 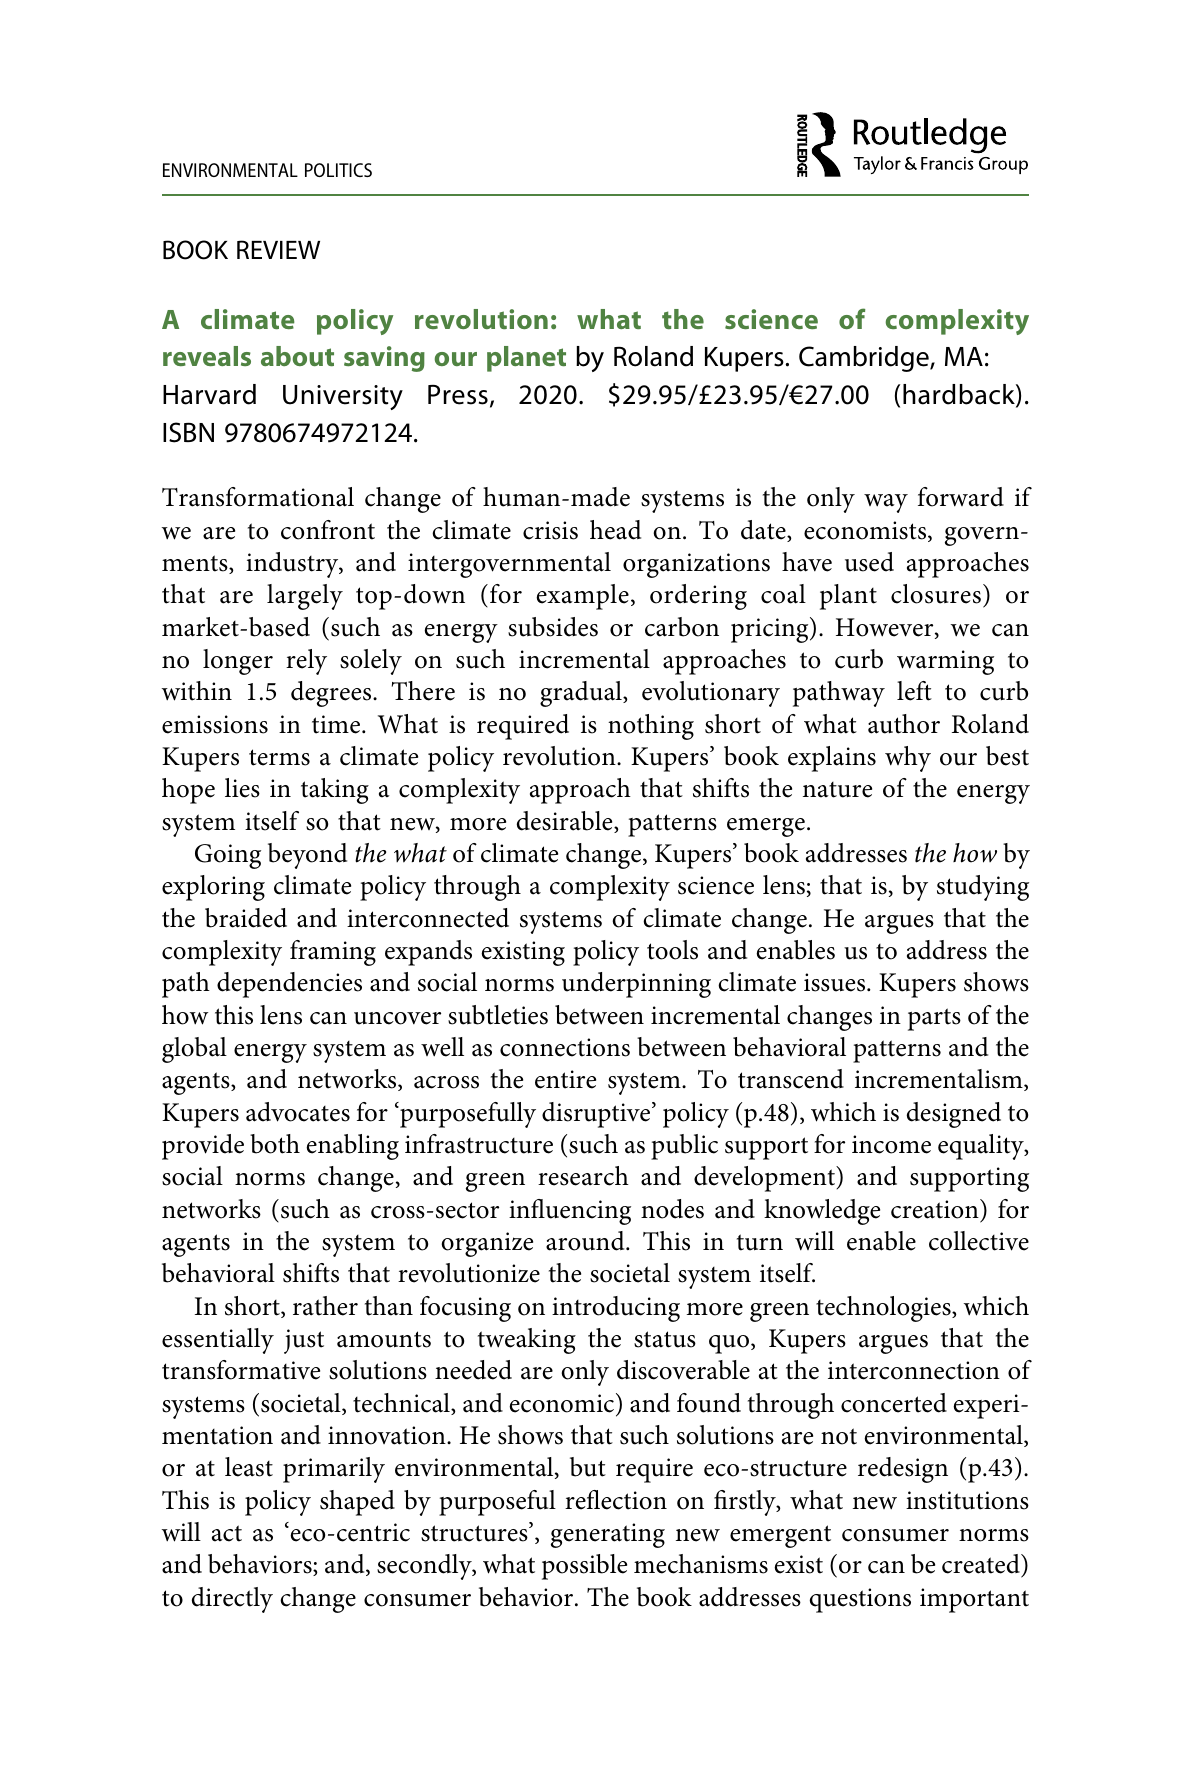 What do you see at coordinates (582, 694) in the screenshot?
I see `gradual` at bounding box center [582, 694].
